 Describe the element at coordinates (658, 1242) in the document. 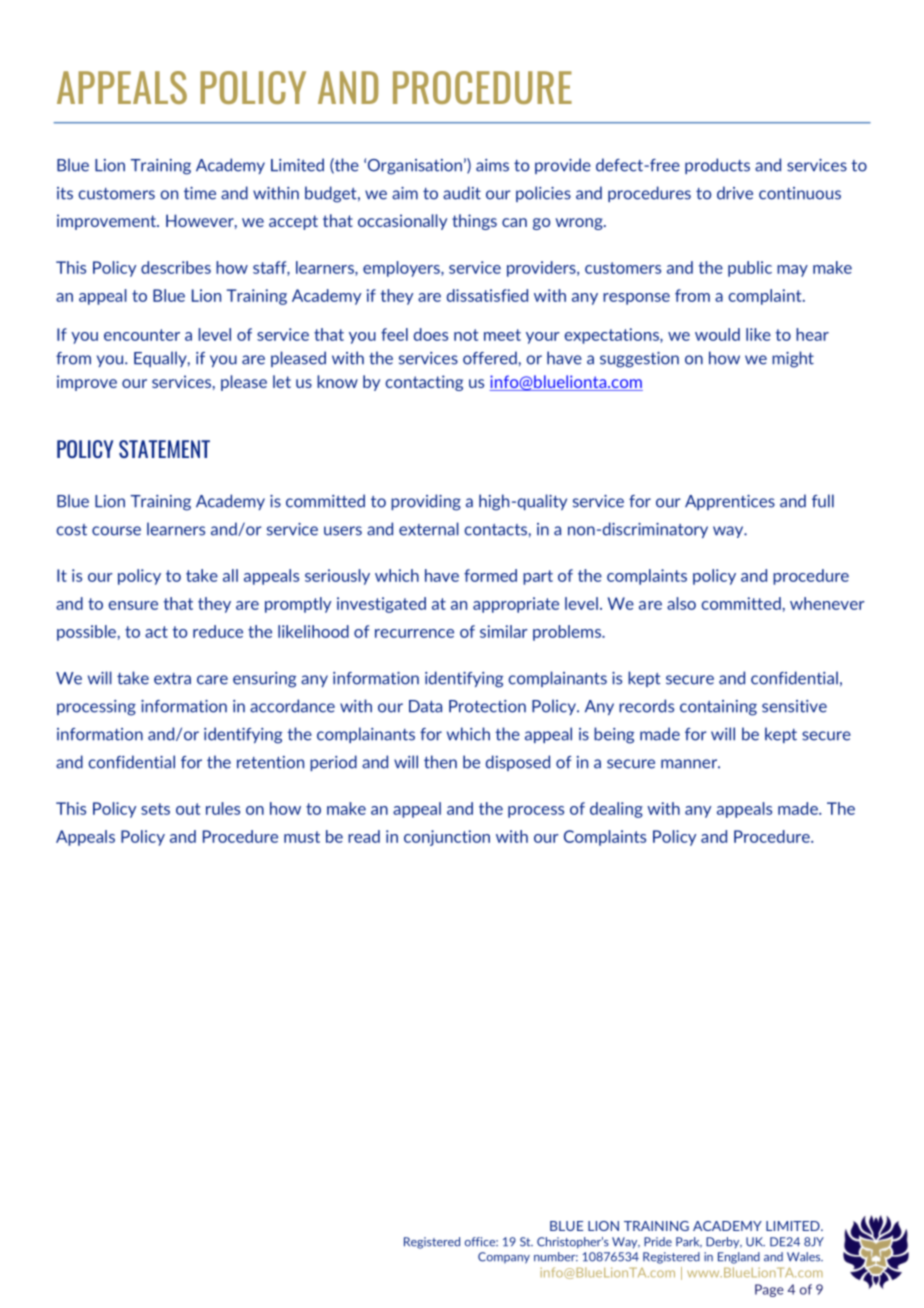

I see `Pride` at that location.
